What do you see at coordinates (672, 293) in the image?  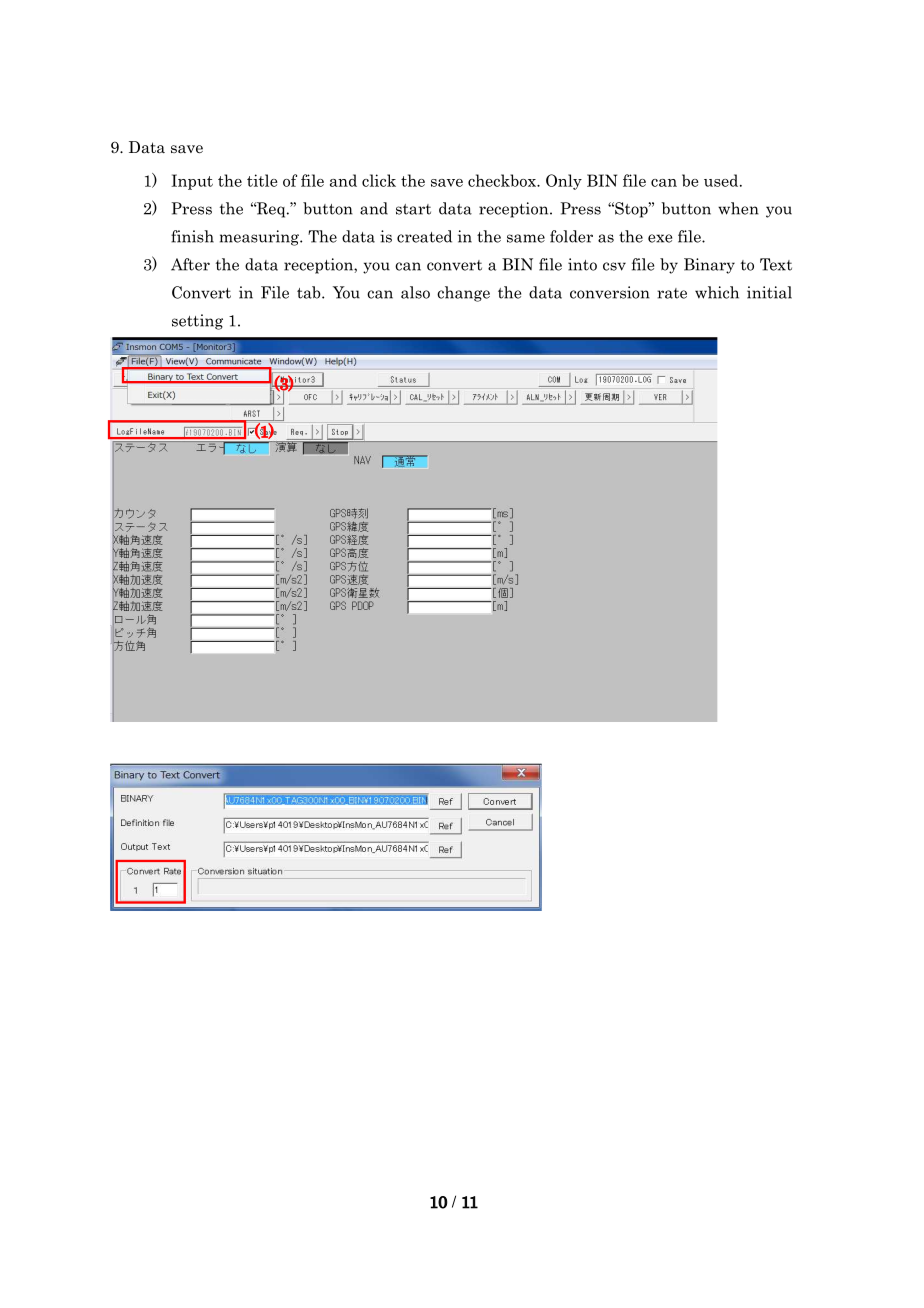 I see `rate` at bounding box center [672, 293].
